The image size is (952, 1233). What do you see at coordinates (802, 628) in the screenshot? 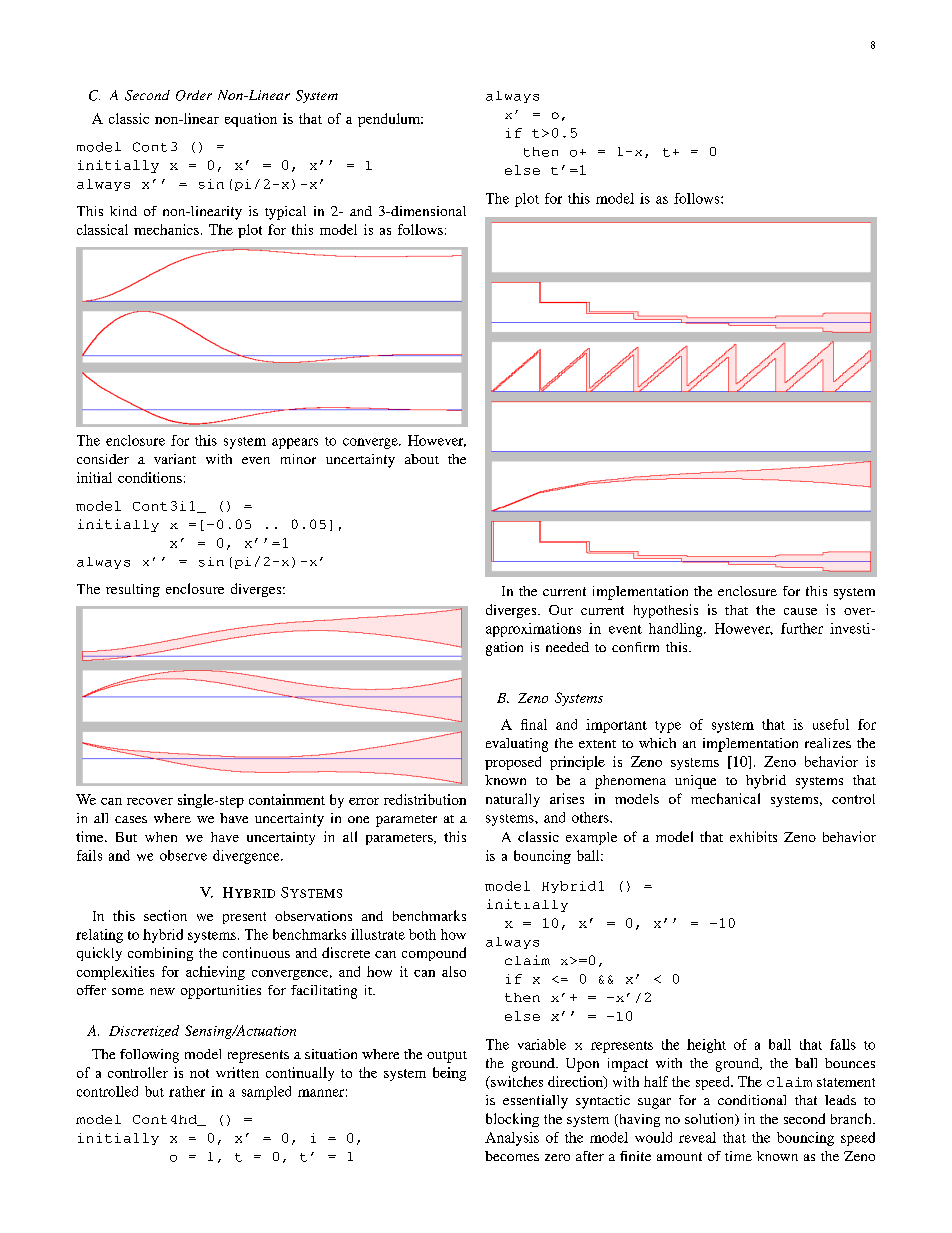
I see `further` at bounding box center [802, 628].
